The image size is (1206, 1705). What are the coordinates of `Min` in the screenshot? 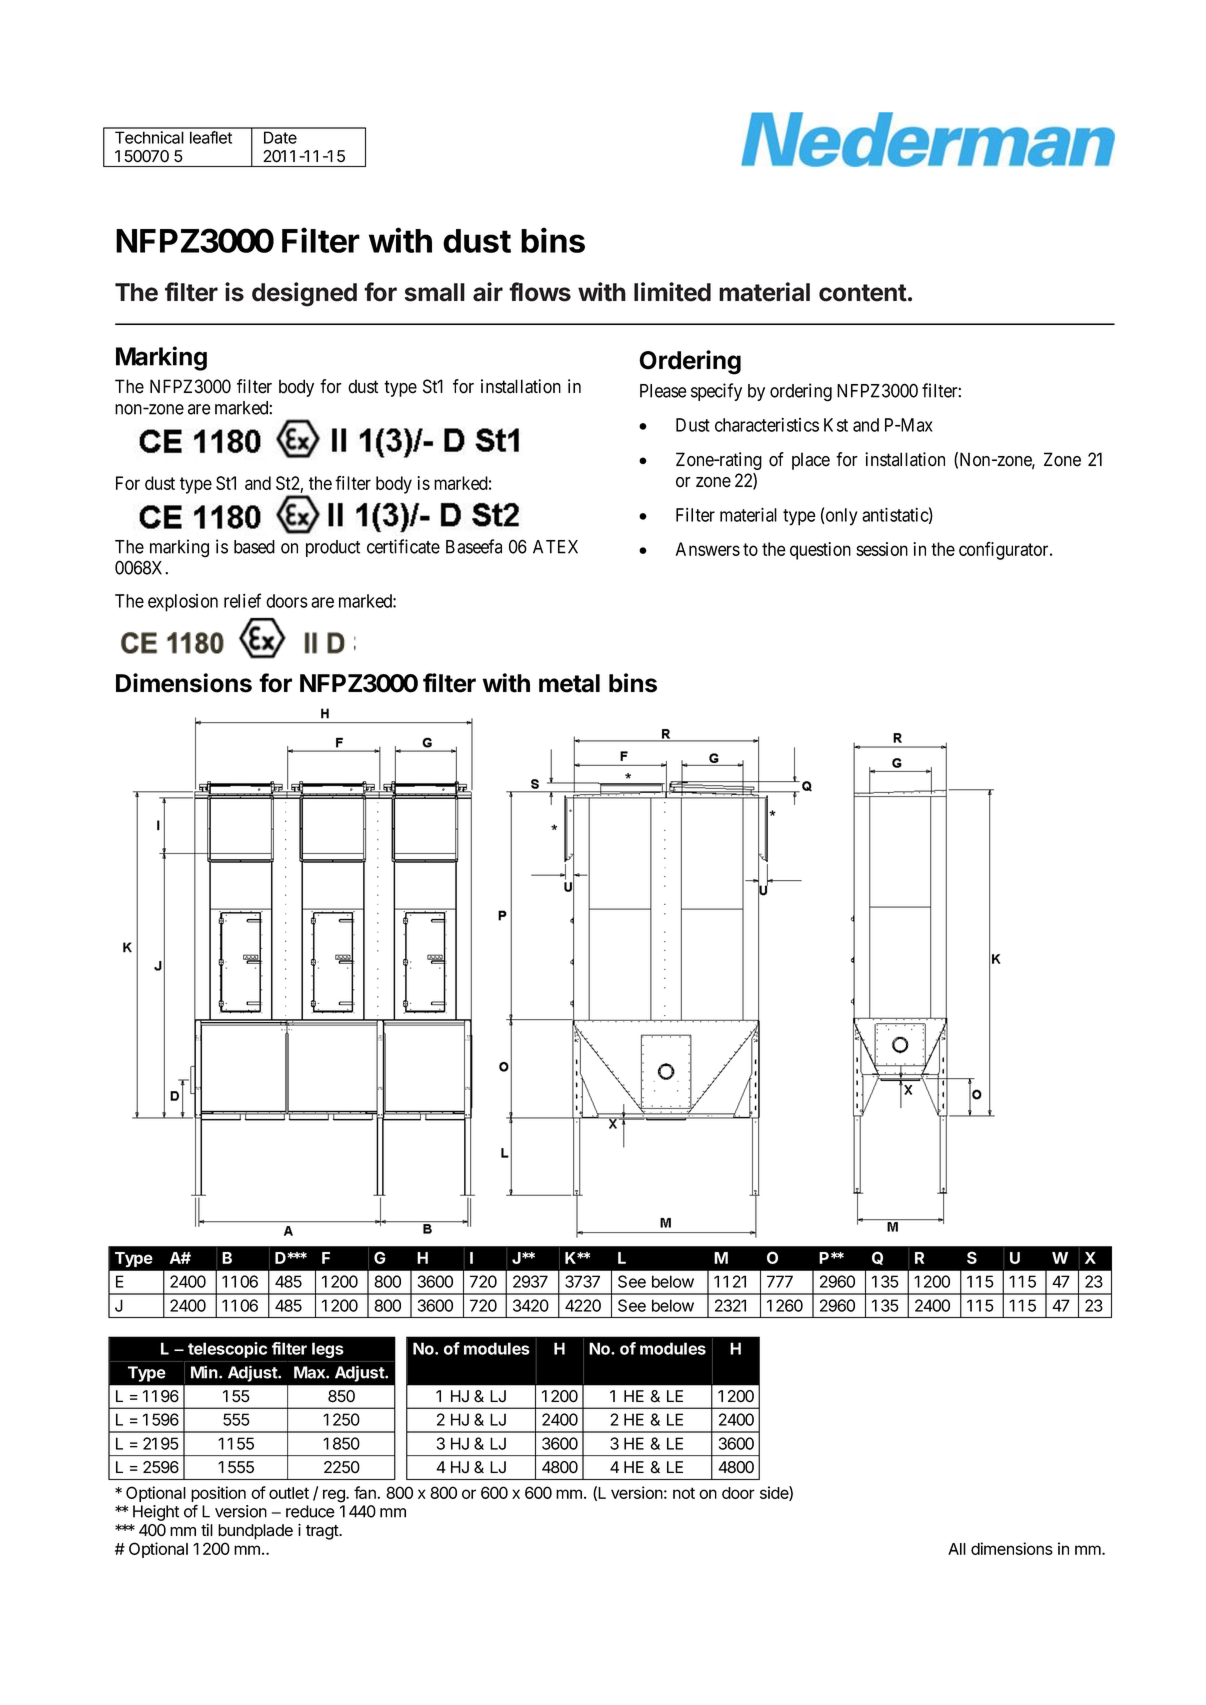 It's located at (205, 1372).
